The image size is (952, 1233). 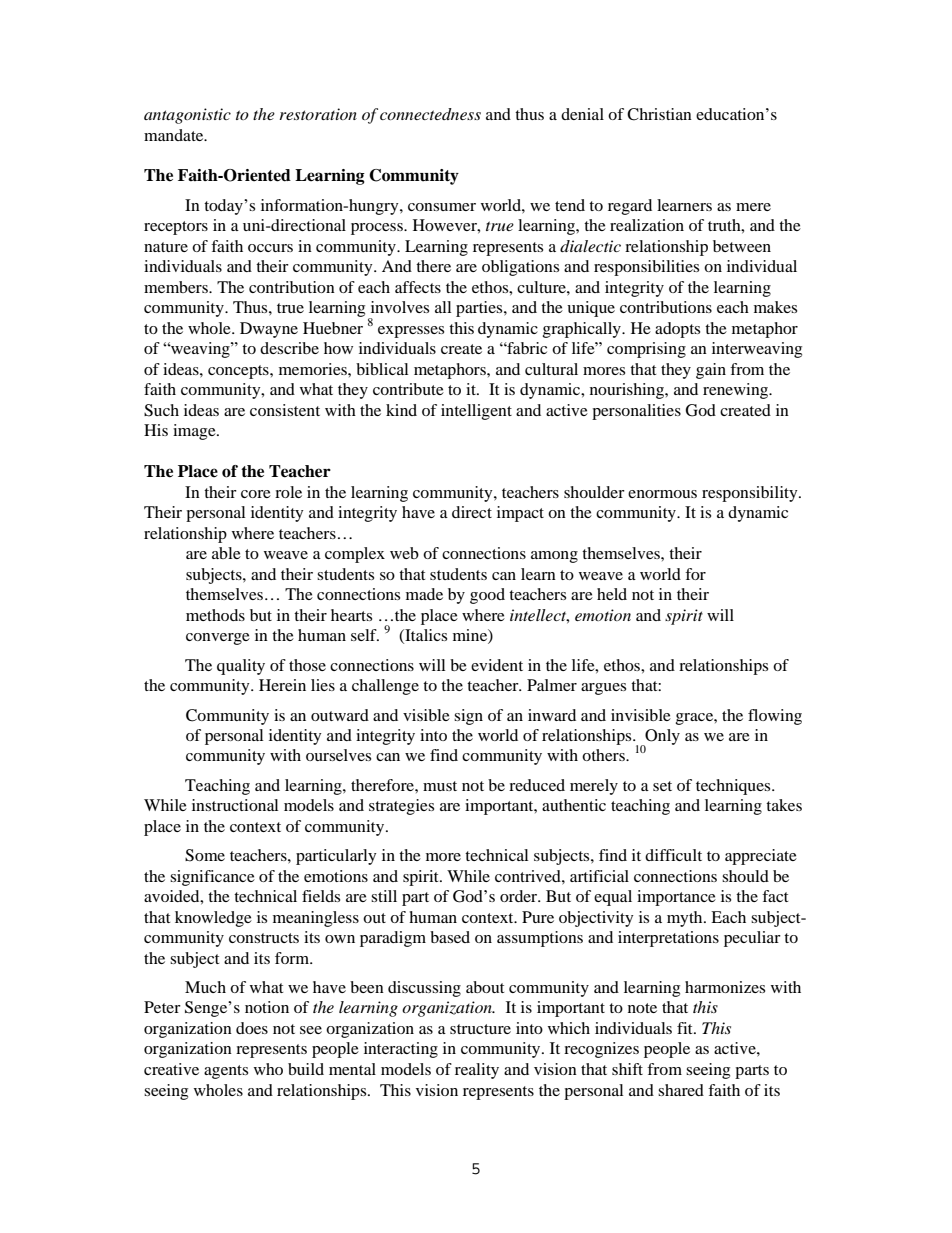 I want to click on methods, so click(x=215, y=615).
